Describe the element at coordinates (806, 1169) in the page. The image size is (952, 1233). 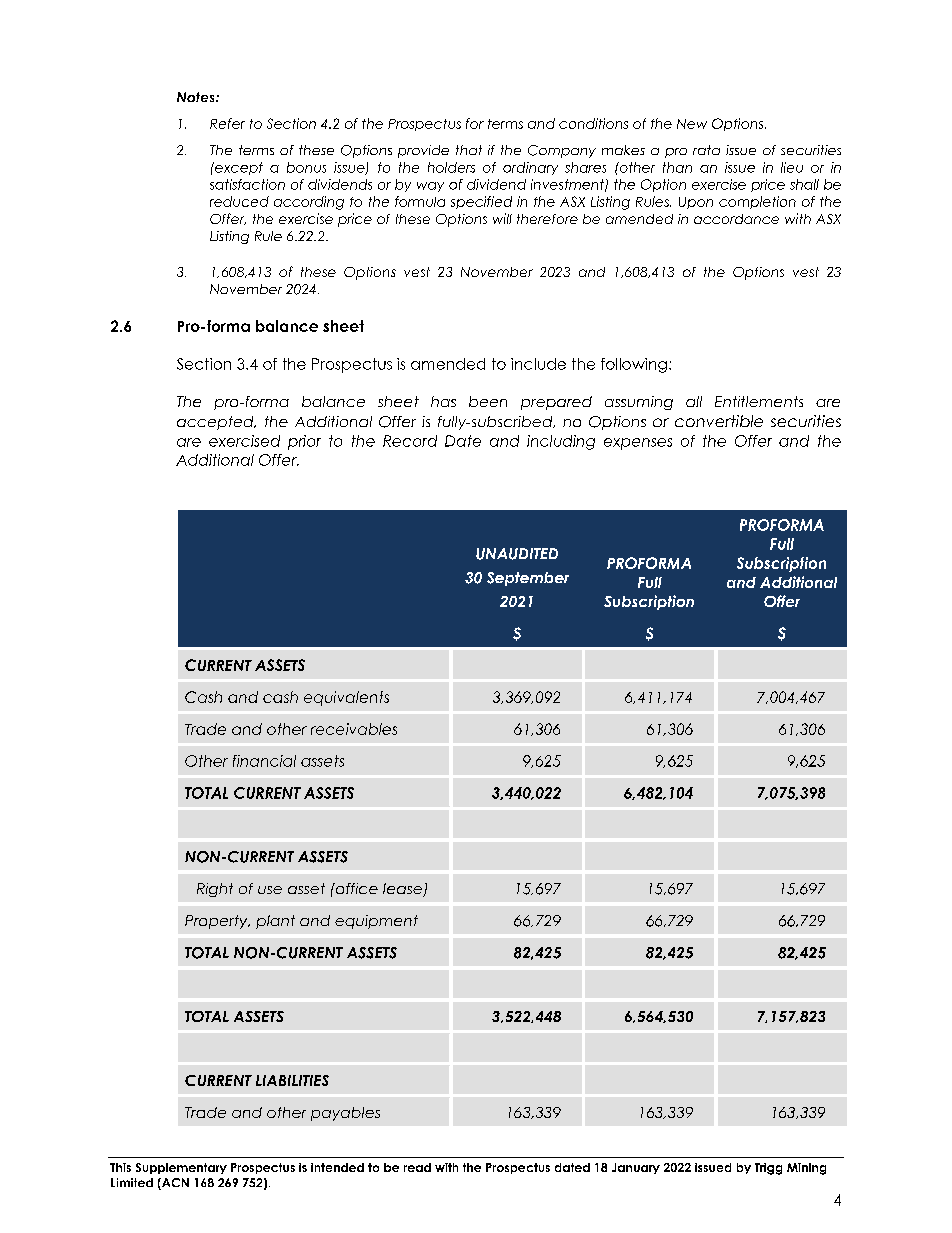
I see `Mining` at that location.
